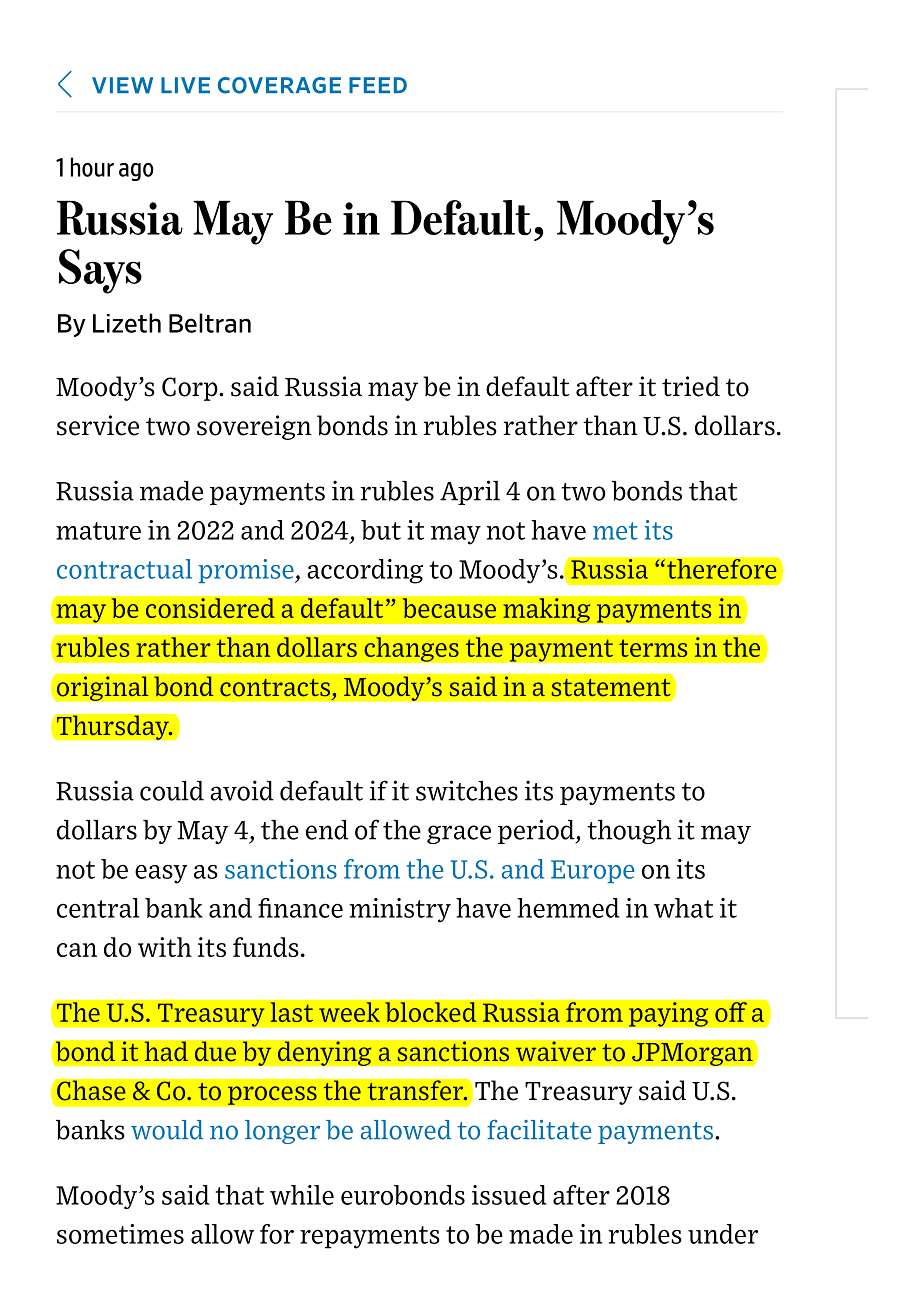 This screenshot has height=1307, width=924. Describe the element at coordinates (120, 1234) in the screenshot. I see `sometimes` at that location.
